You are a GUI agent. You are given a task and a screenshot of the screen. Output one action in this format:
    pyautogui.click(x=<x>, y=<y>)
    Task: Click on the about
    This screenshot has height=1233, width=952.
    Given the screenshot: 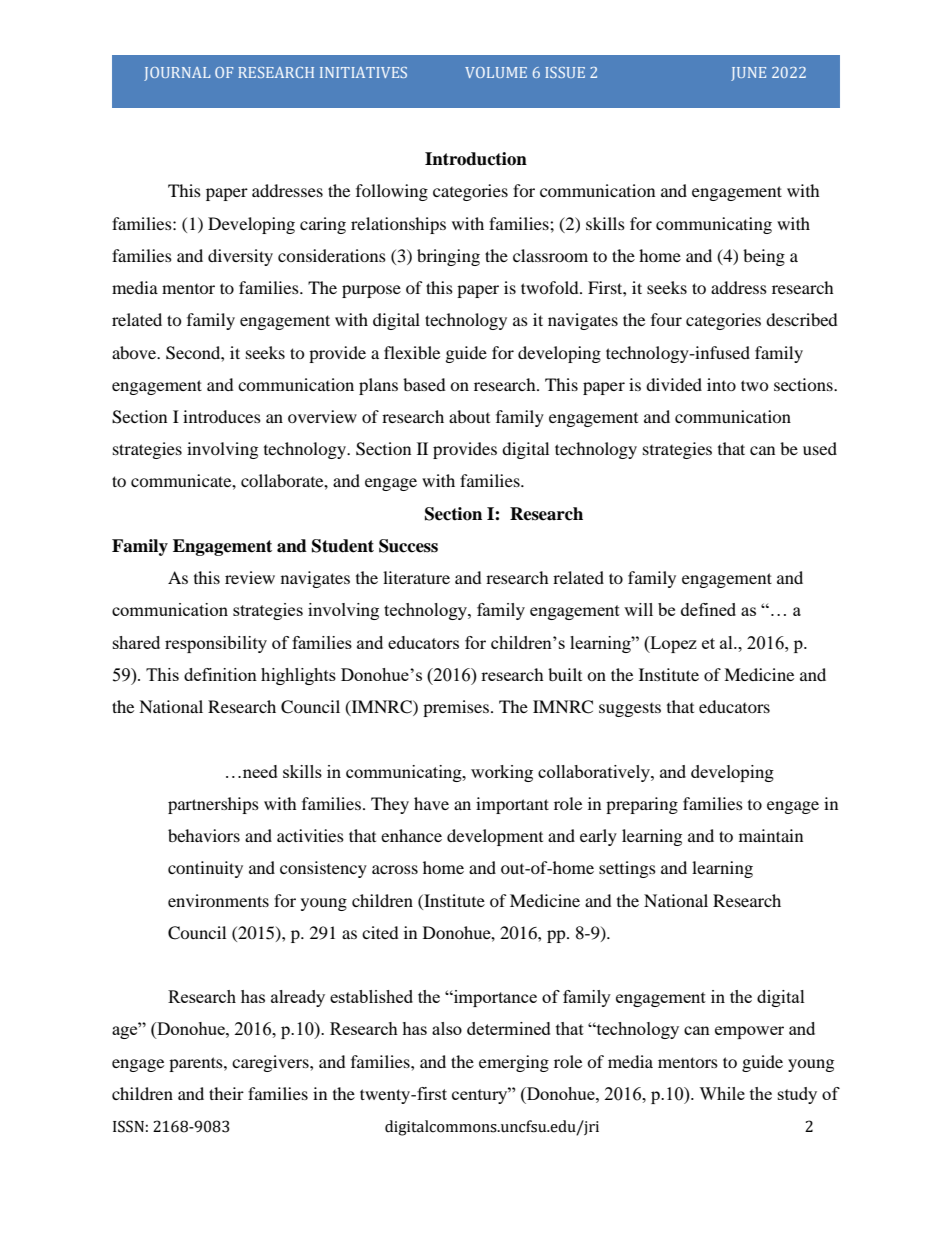 What is the action you would take?
    pyautogui.click(x=469, y=416)
